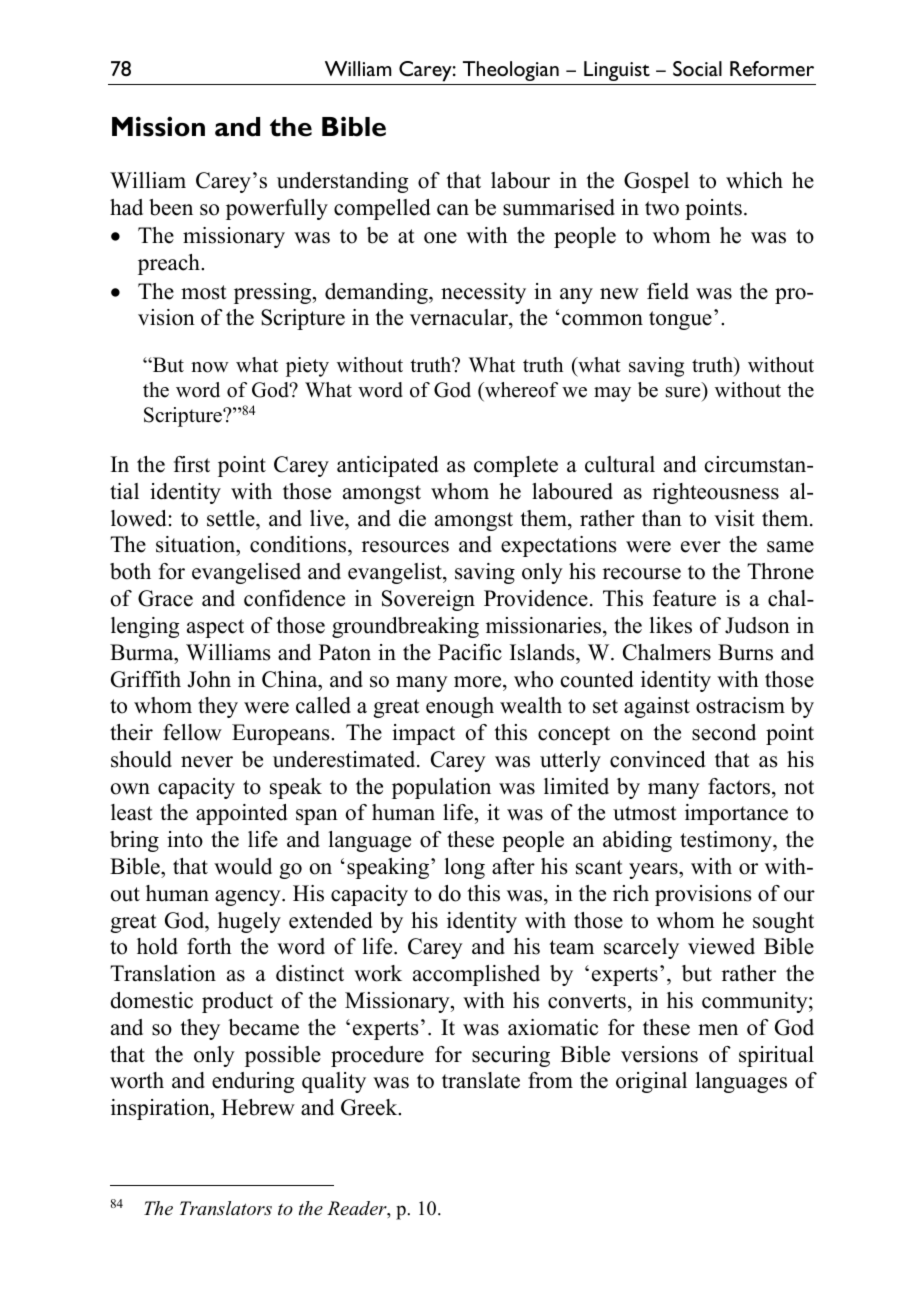 This page has width=924, height=1308. What do you see at coordinates (697, 69) in the page?
I see `Social` at bounding box center [697, 69].
